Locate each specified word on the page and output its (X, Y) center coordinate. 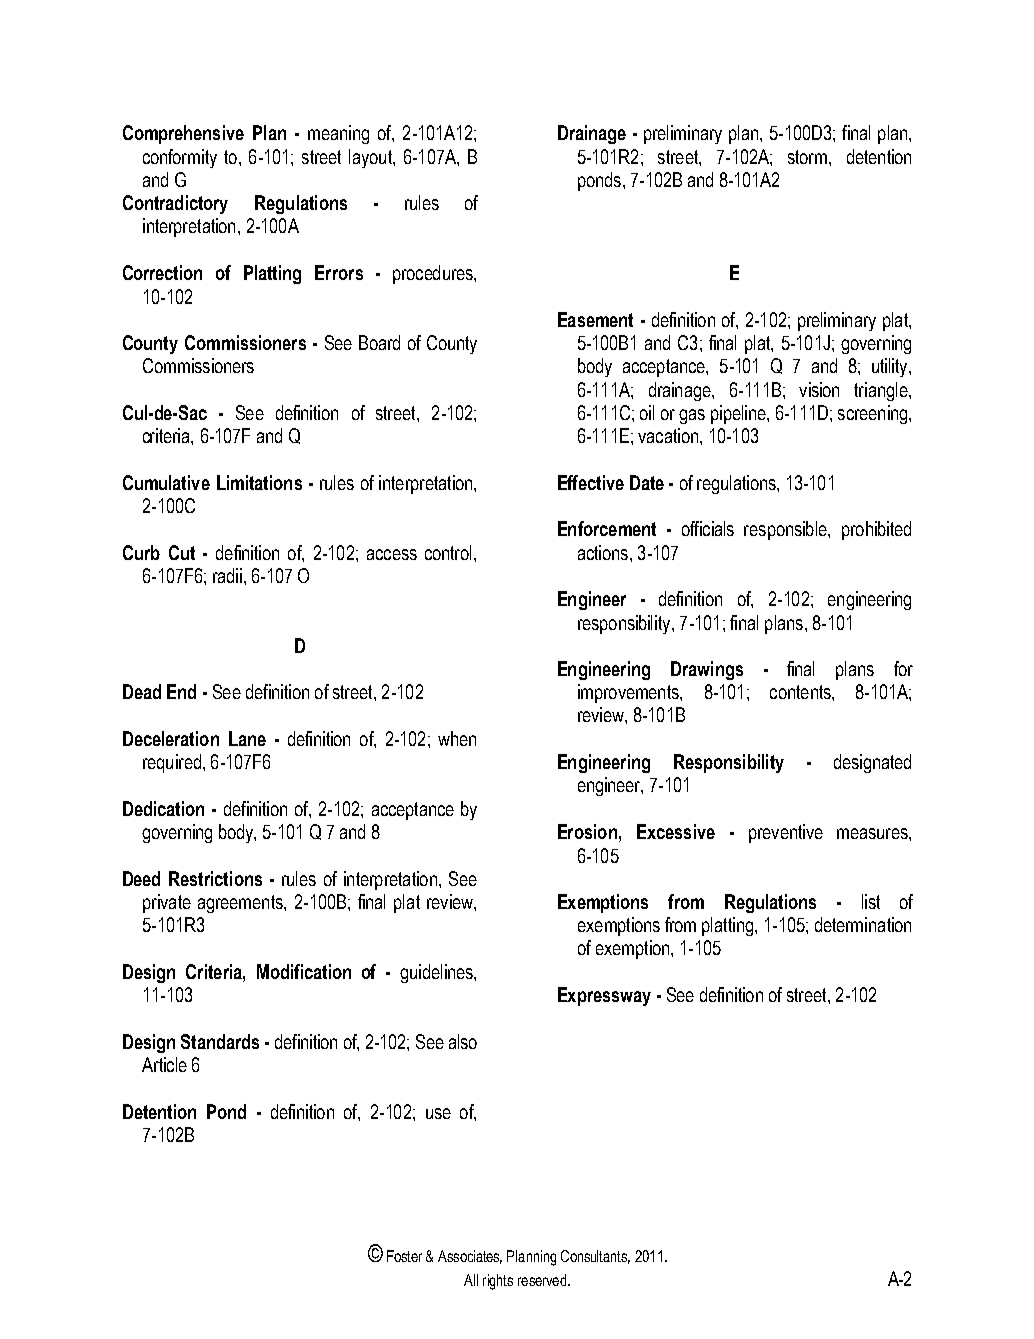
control (448, 552)
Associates (470, 1257)
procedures (434, 274)
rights (498, 1282)
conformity (180, 158)
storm (807, 157)
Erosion (587, 831)
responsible (786, 530)
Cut (182, 552)
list (871, 901)
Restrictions (215, 878)
